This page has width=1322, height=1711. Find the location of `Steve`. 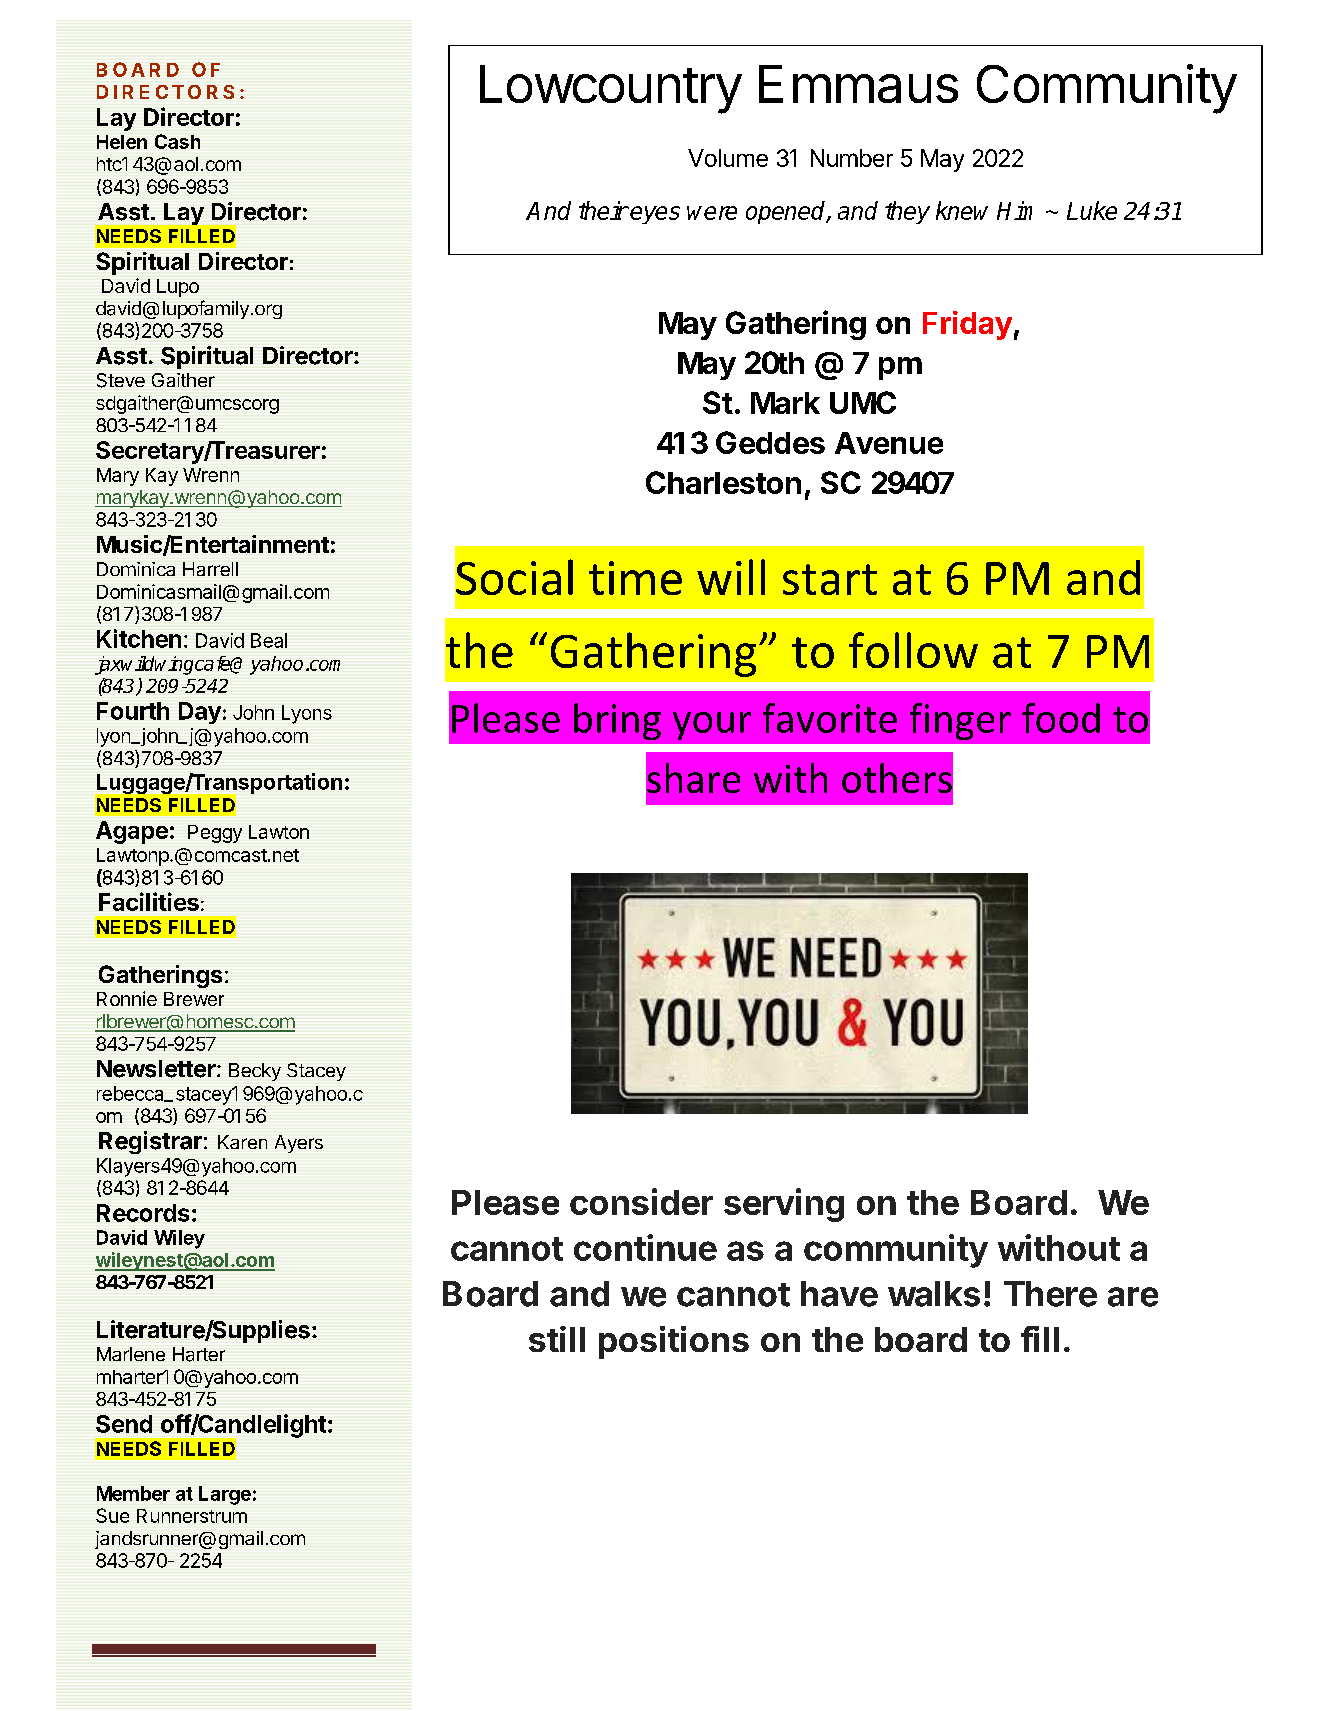

Steve is located at coordinates (121, 380).
